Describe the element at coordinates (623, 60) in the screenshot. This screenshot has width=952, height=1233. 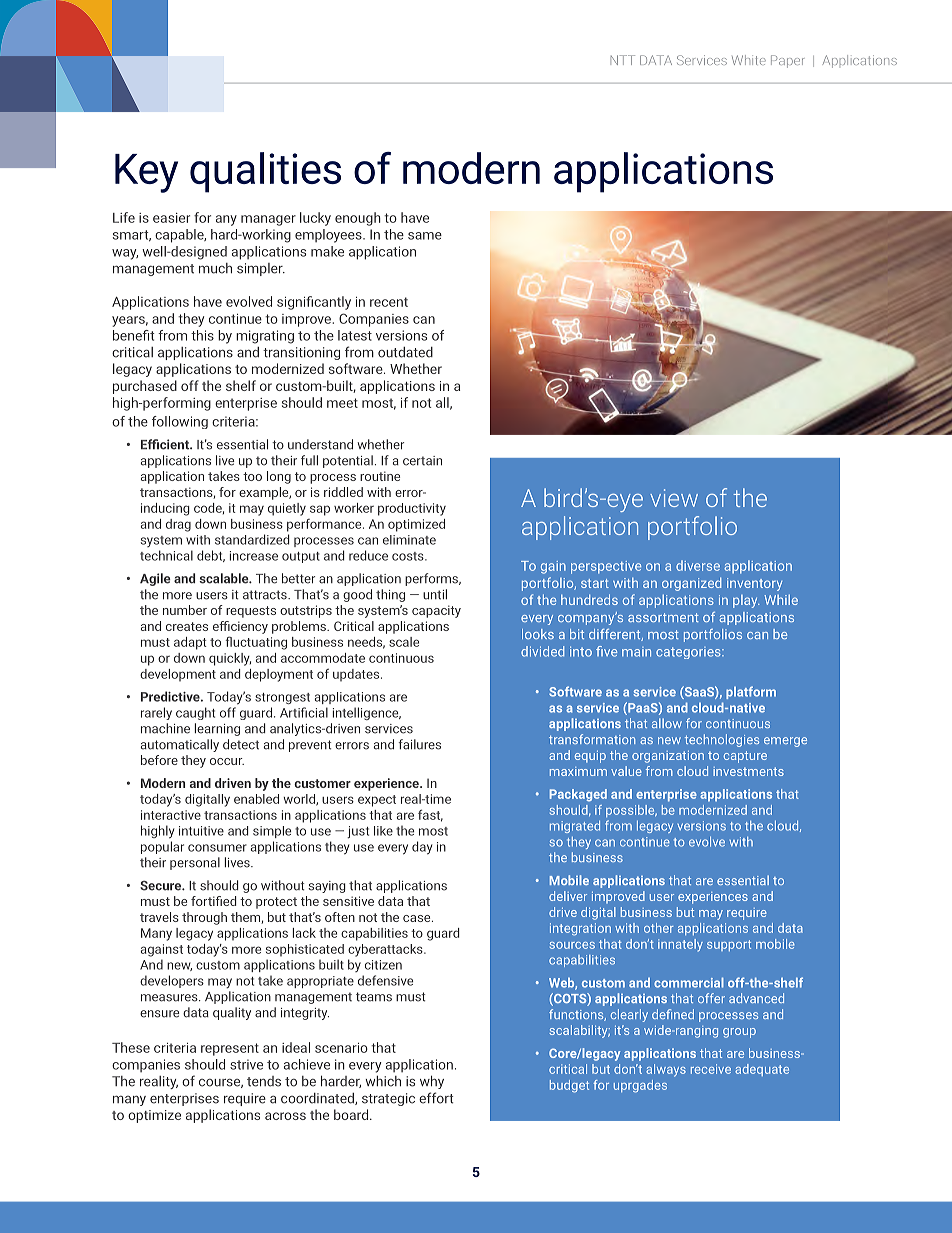
I see `NTT` at that location.
